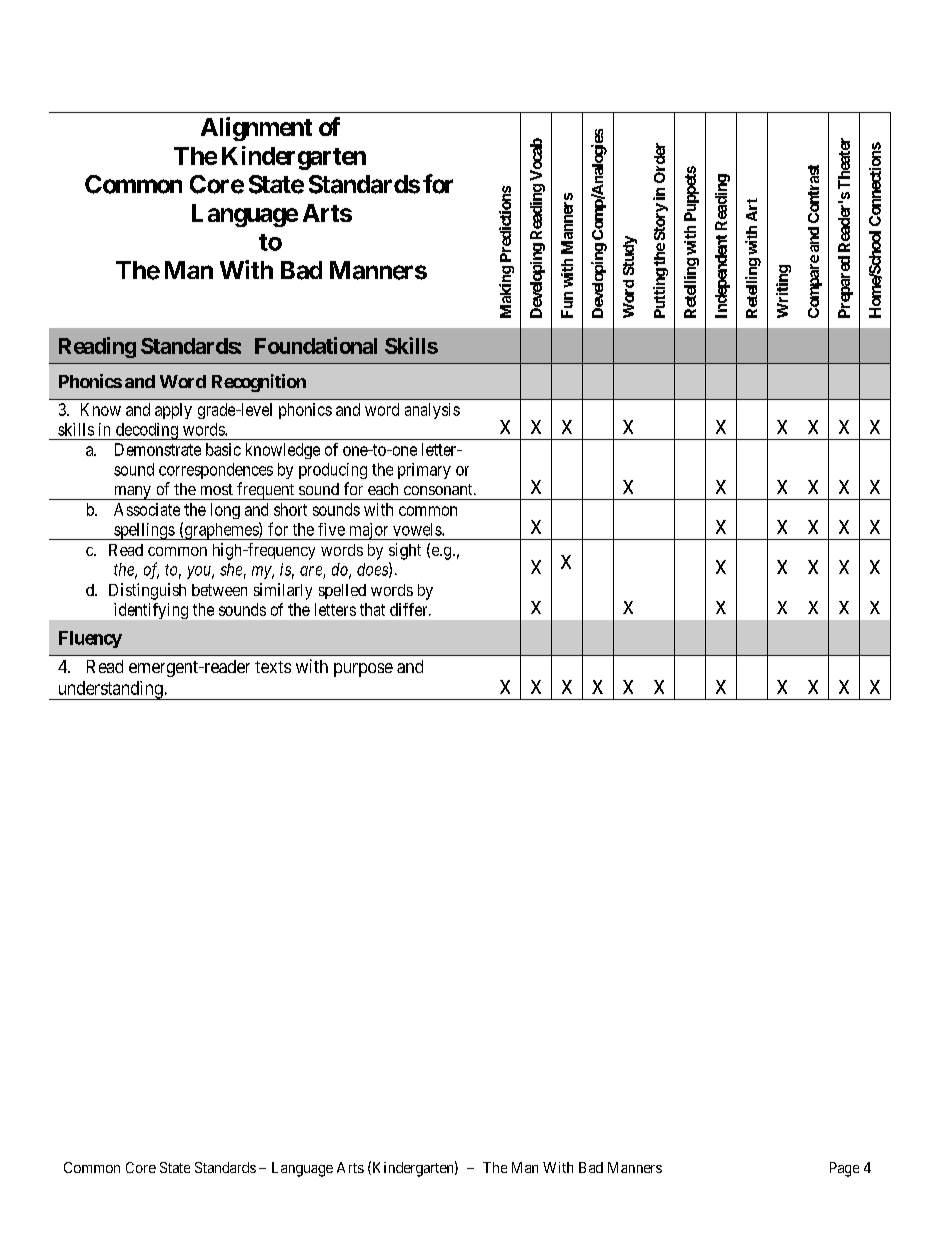 This screenshot has width=952, height=1233. What do you see at coordinates (439, 489) in the screenshot?
I see `consonant` at bounding box center [439, 489].
